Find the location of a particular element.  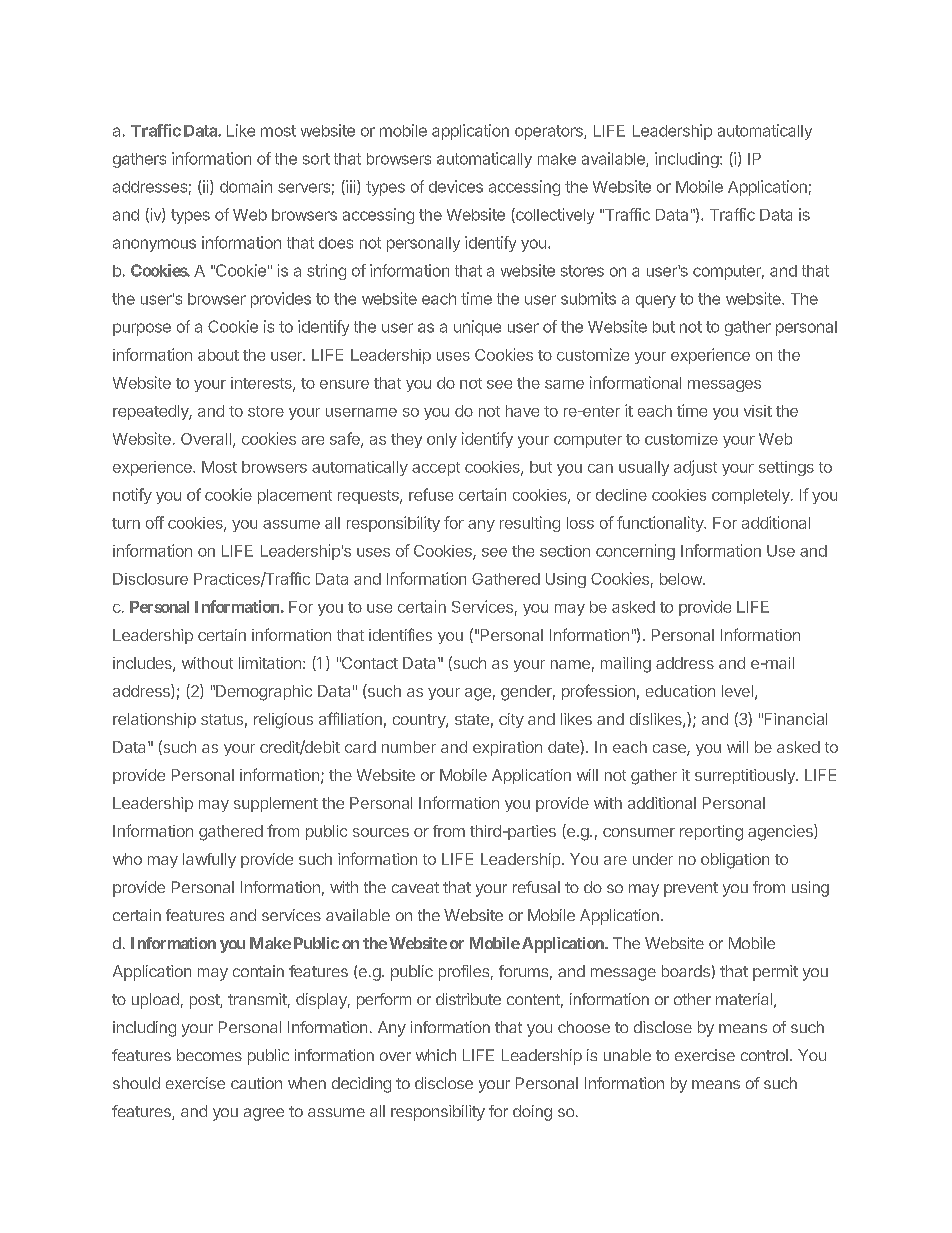

number is located at coordinates (409, 747).
